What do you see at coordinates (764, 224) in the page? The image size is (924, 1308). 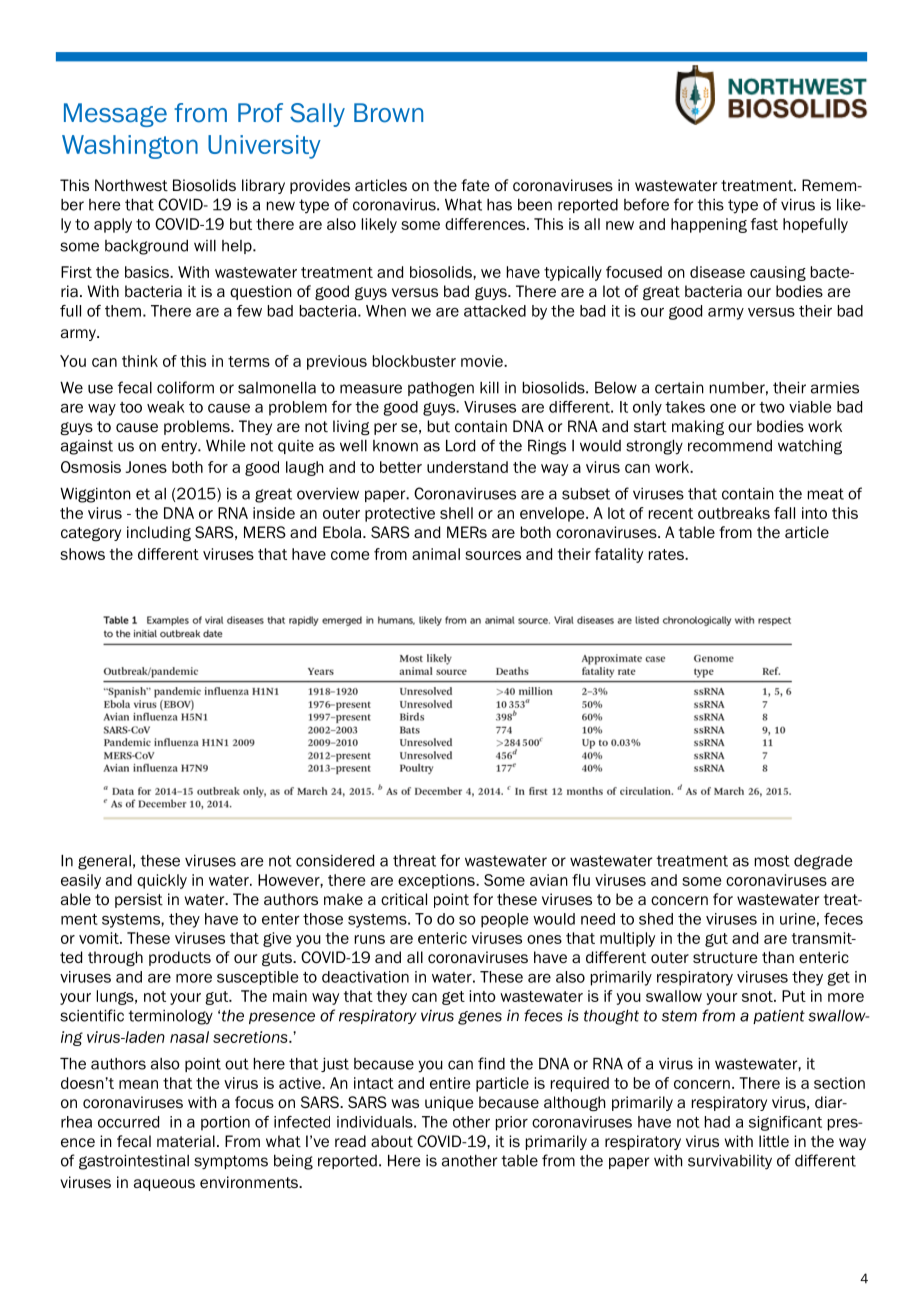 I see `fast` at bounding box center [764, 224].
